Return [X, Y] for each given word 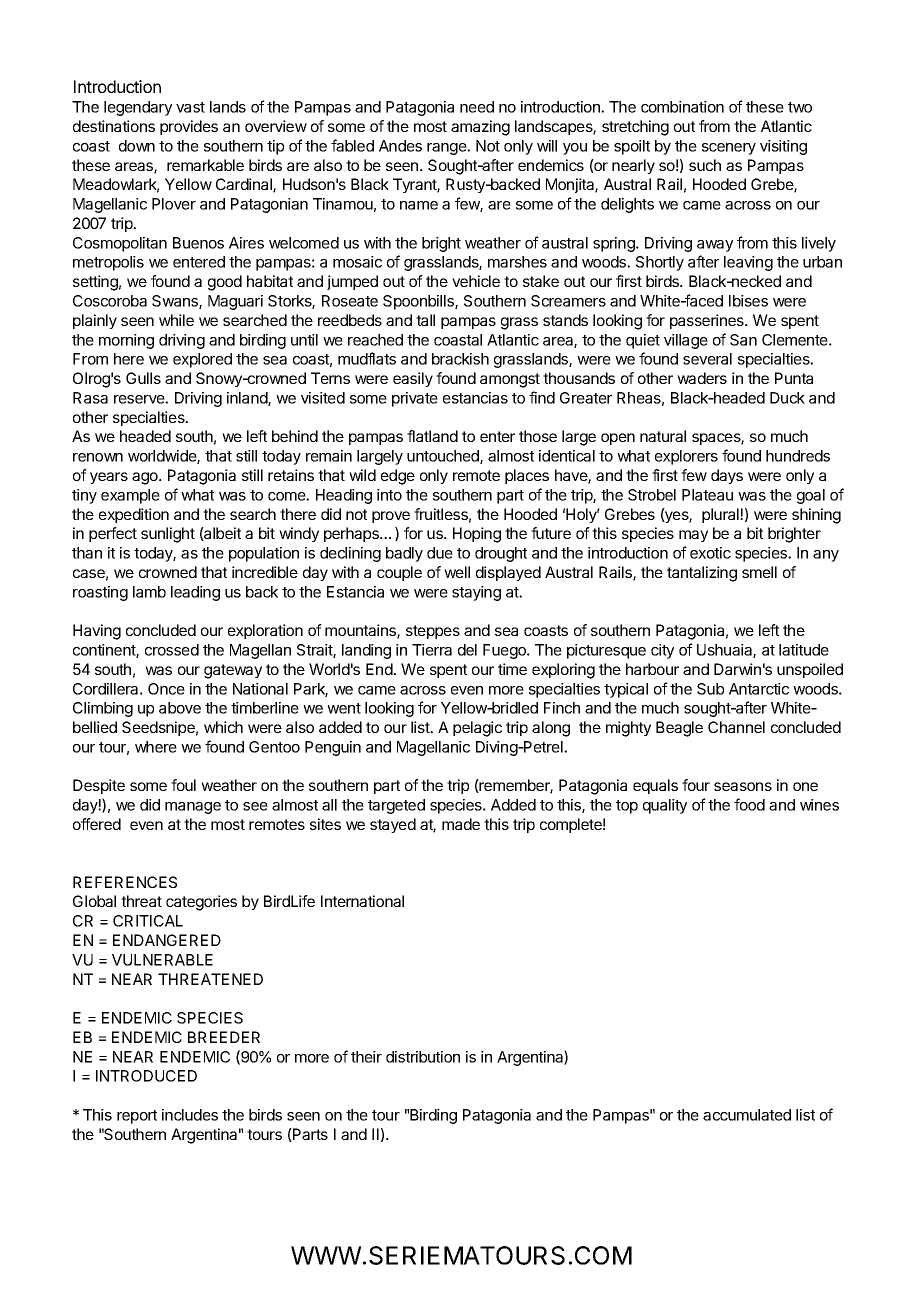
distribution [423, 1057]
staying [476, 593]
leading [195, 593]
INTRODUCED [146, 1076]
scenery [729, 149]
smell [759, 572]
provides [189, 127]
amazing [480, 128]
